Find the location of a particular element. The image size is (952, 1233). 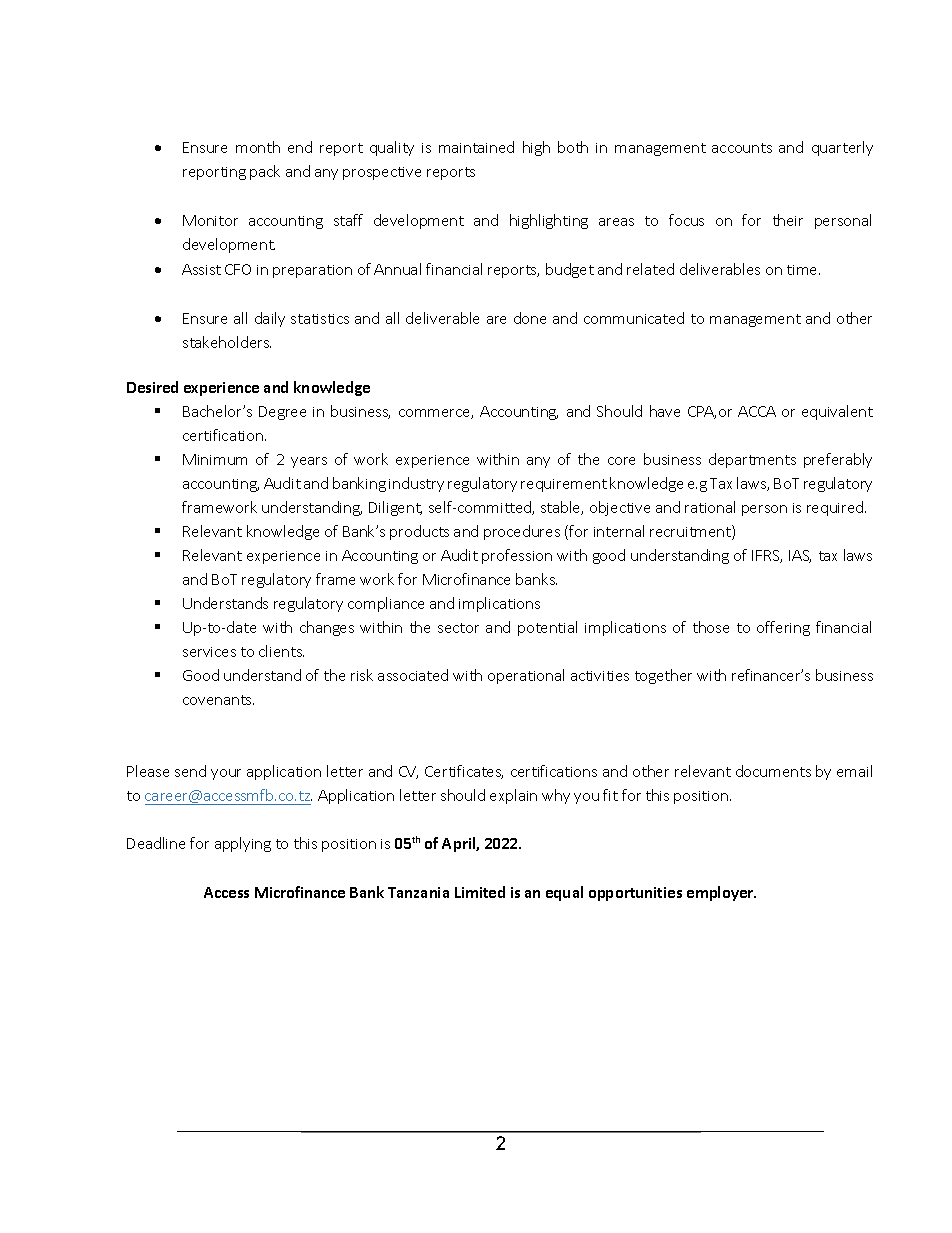

Minimum is located at coordinates (215, 459).
